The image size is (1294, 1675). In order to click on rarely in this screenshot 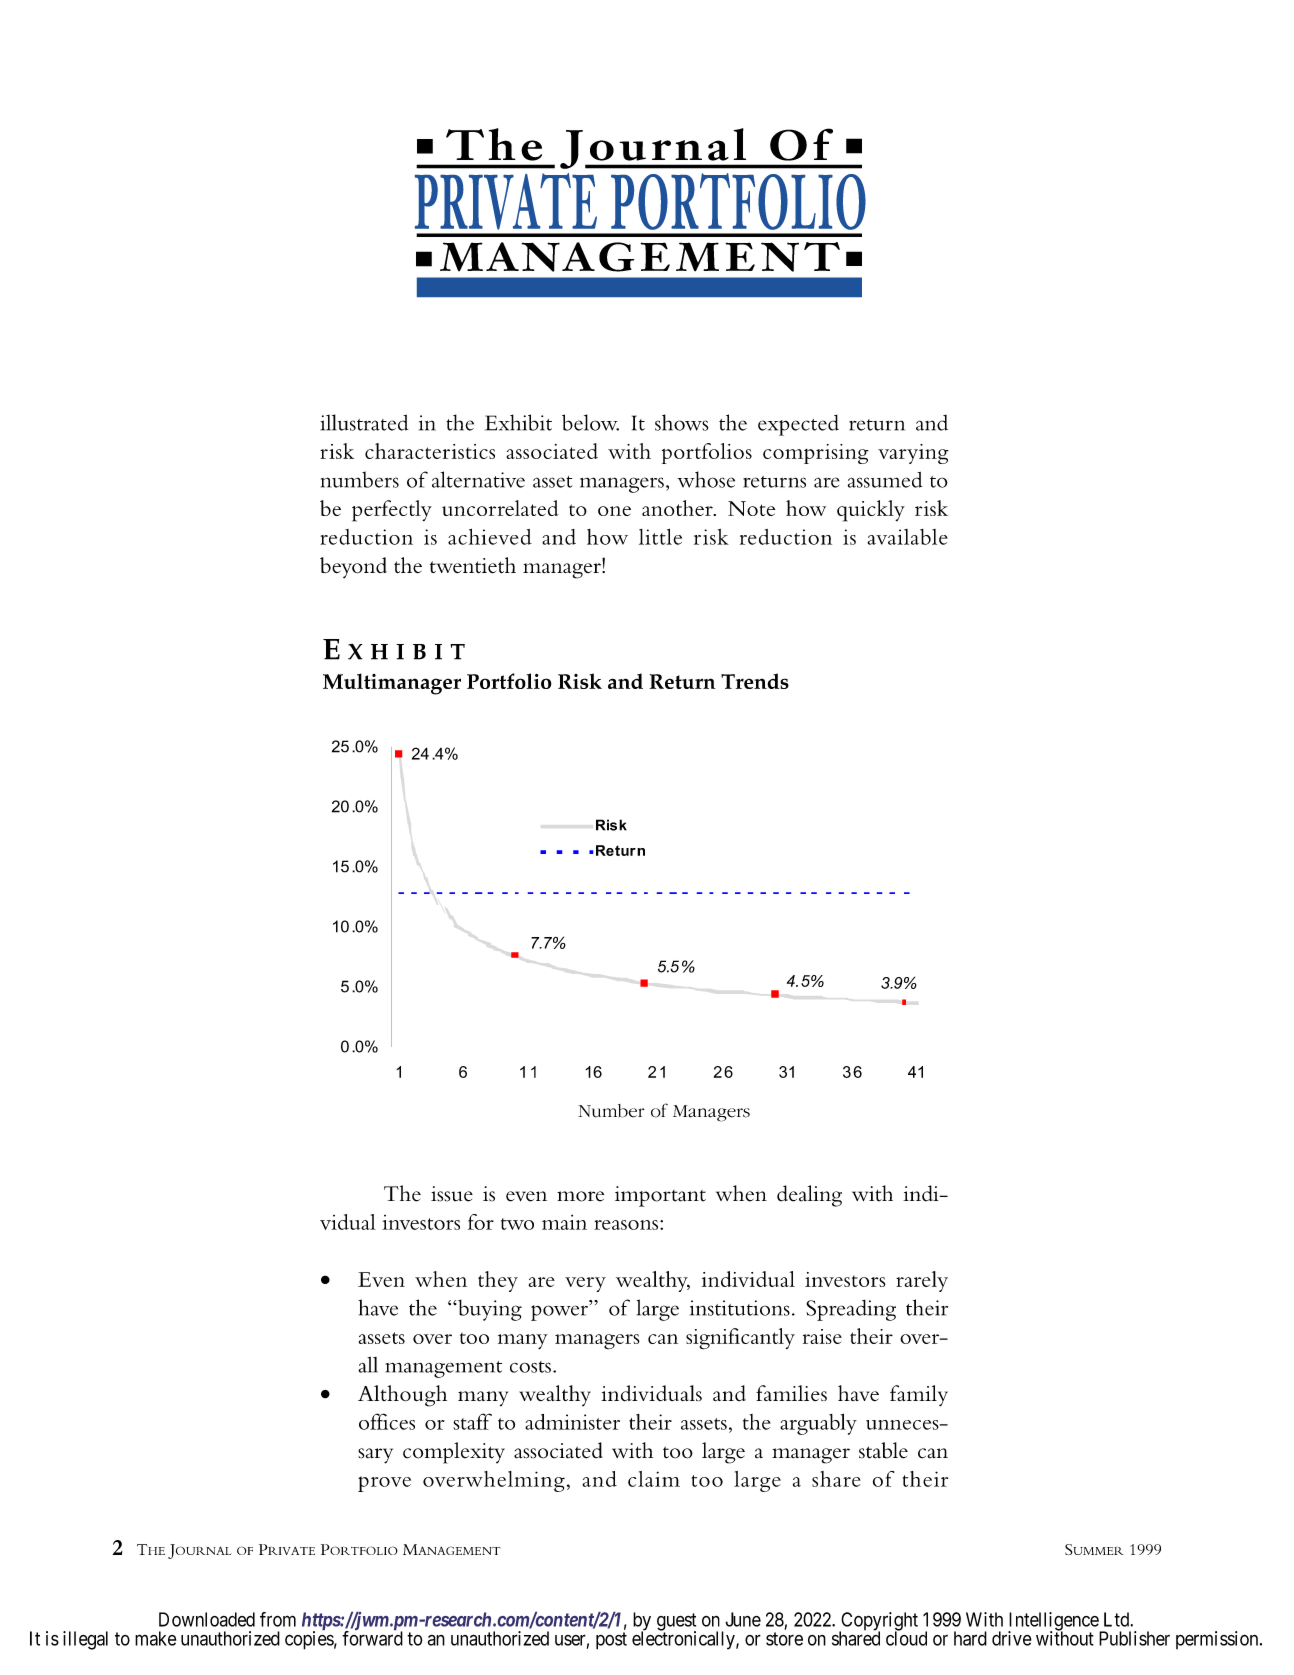, I will do `click(922, 1281)`.
